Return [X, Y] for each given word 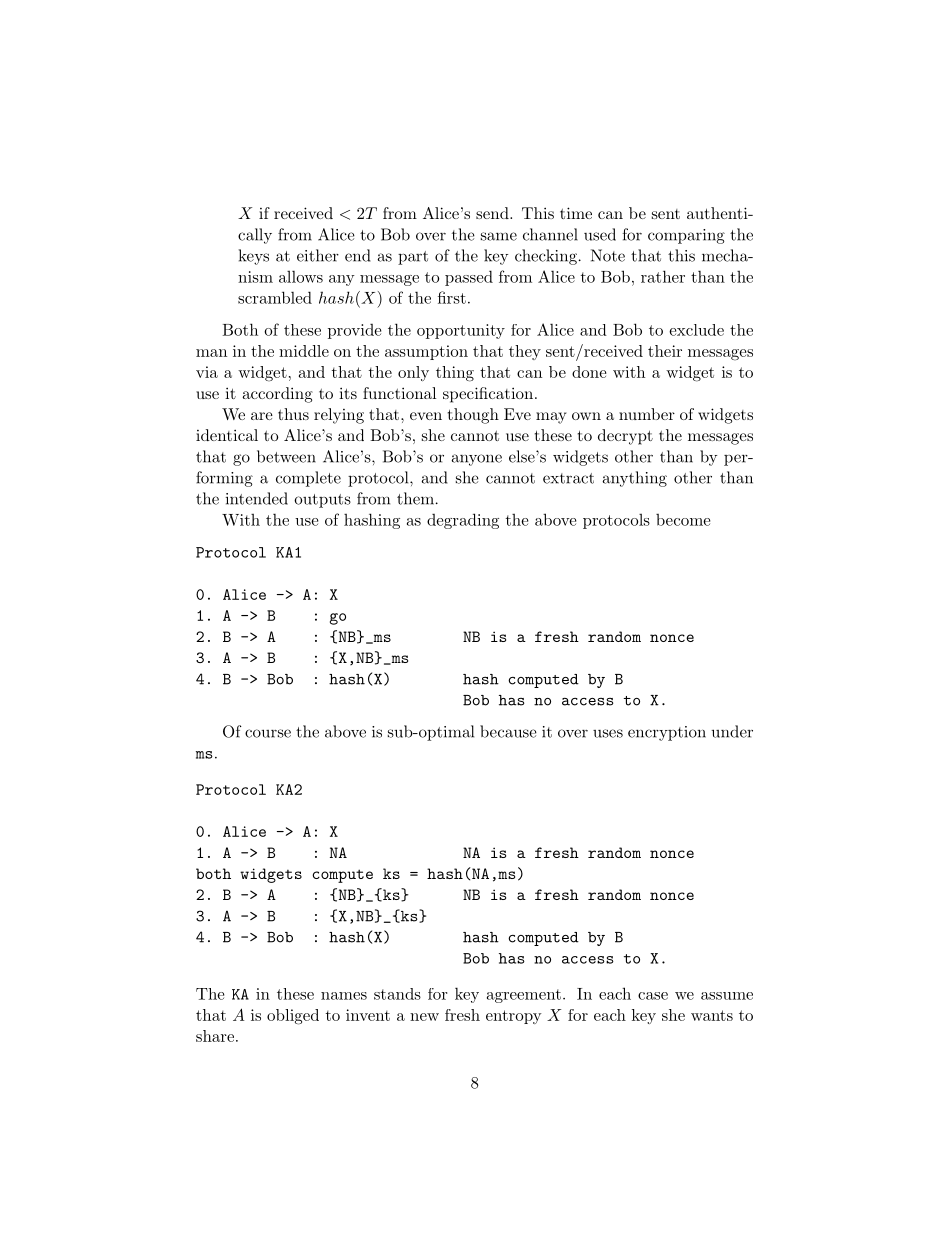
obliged [293, 1017]
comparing [686, 236]
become [683, 520]
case [653, 996]
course [268, 733]
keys [253, 257]
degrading [463, 521]
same [499, 236]
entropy [514, 1017]
